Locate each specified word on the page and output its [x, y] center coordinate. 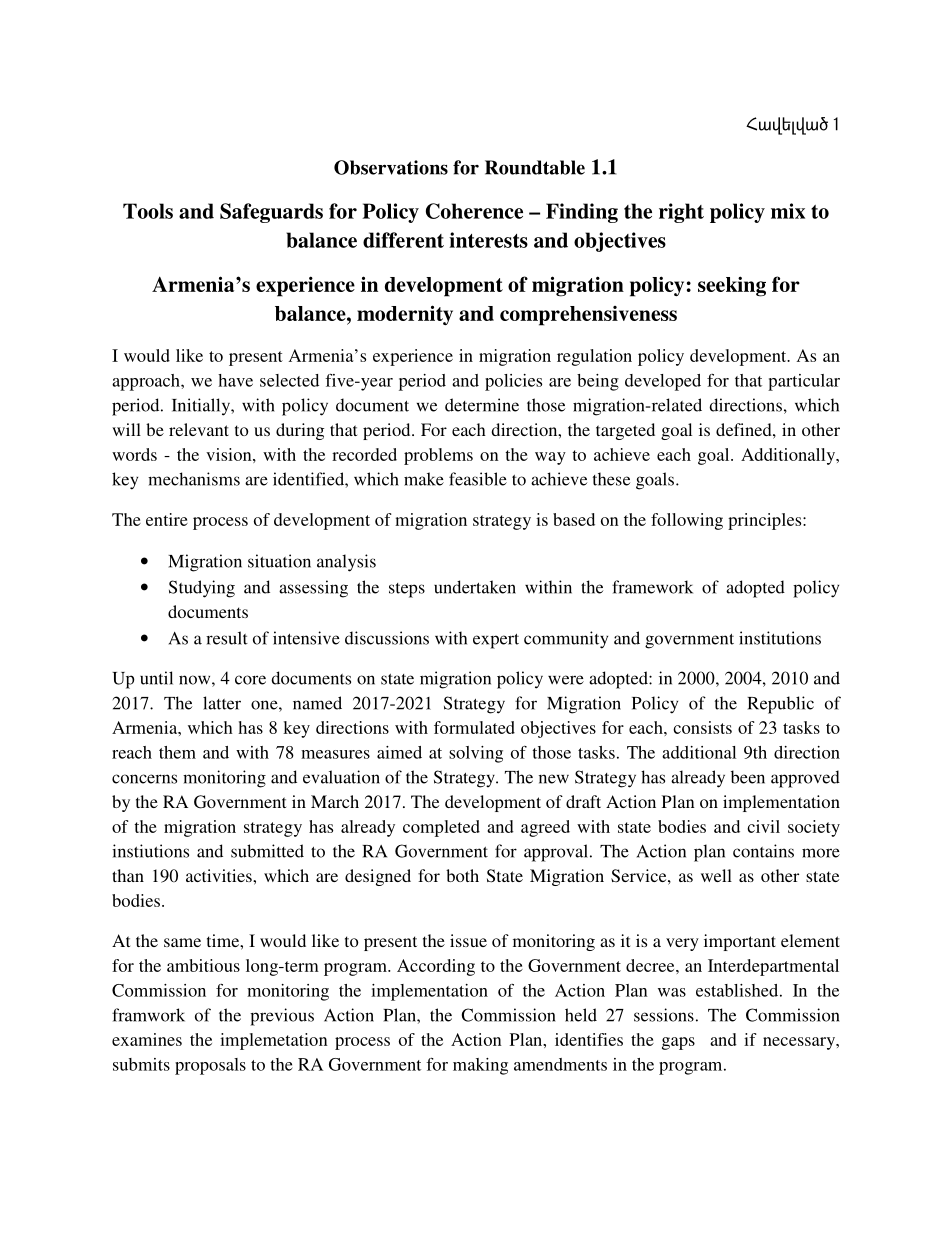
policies [513, 382]
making [480, 1066]
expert [496, 641]
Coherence [474, 211]
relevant [199, 429]
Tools [148, 211]
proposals [210, 1066]
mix [788, 211]
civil [763, 826]
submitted [267, 851]
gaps [678, 1043]
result [227, 638]
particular [804, 382]
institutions [780, 638]
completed [441, 828]
